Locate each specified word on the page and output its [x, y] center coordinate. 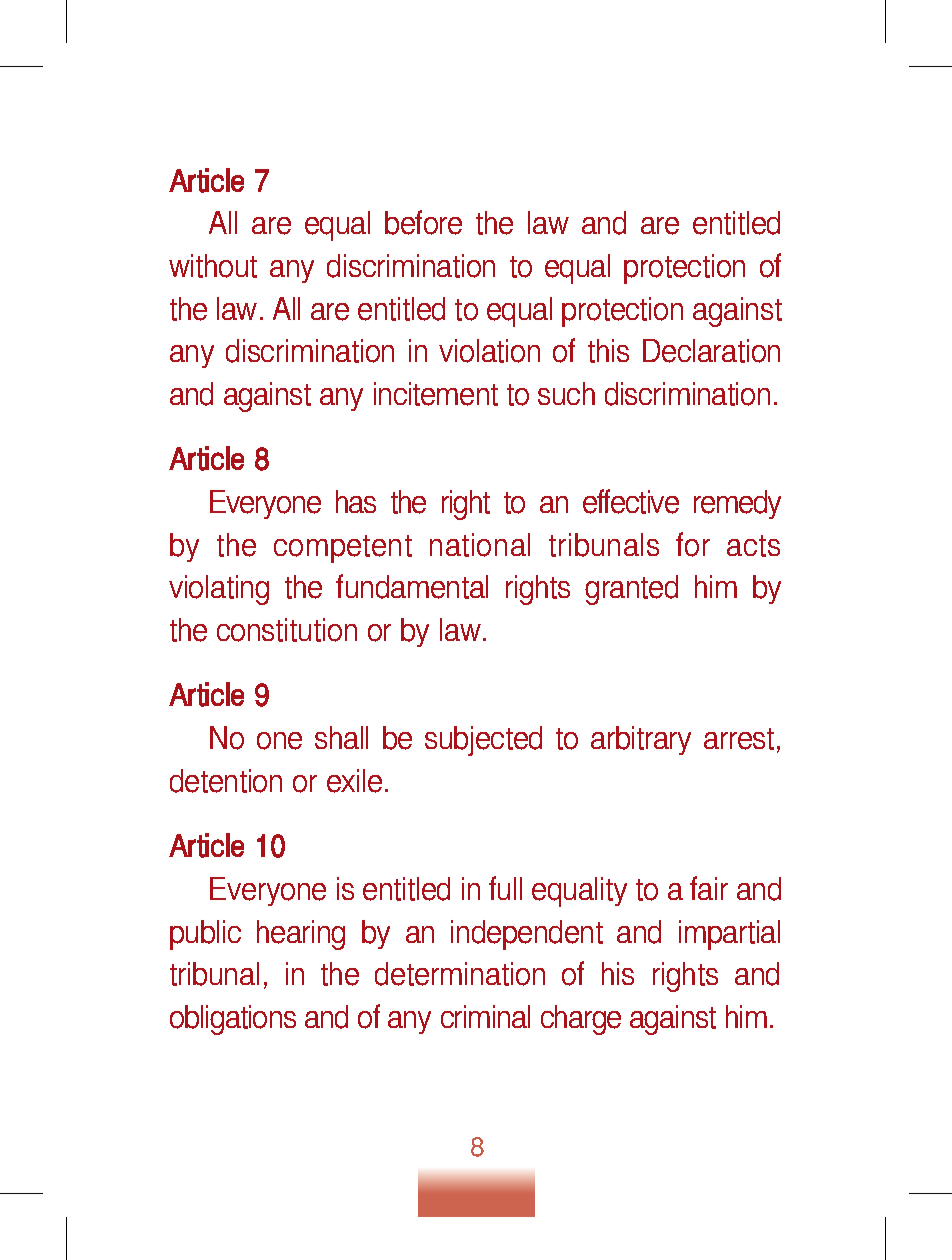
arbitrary [641, 740]
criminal [485, 1016]
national [480, 545]
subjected [483, 741]
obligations [233, 1020]
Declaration [711, 351]
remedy [737, 504]
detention [226, 781]
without [213, 266]
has [356, 501]
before [423, 222]
